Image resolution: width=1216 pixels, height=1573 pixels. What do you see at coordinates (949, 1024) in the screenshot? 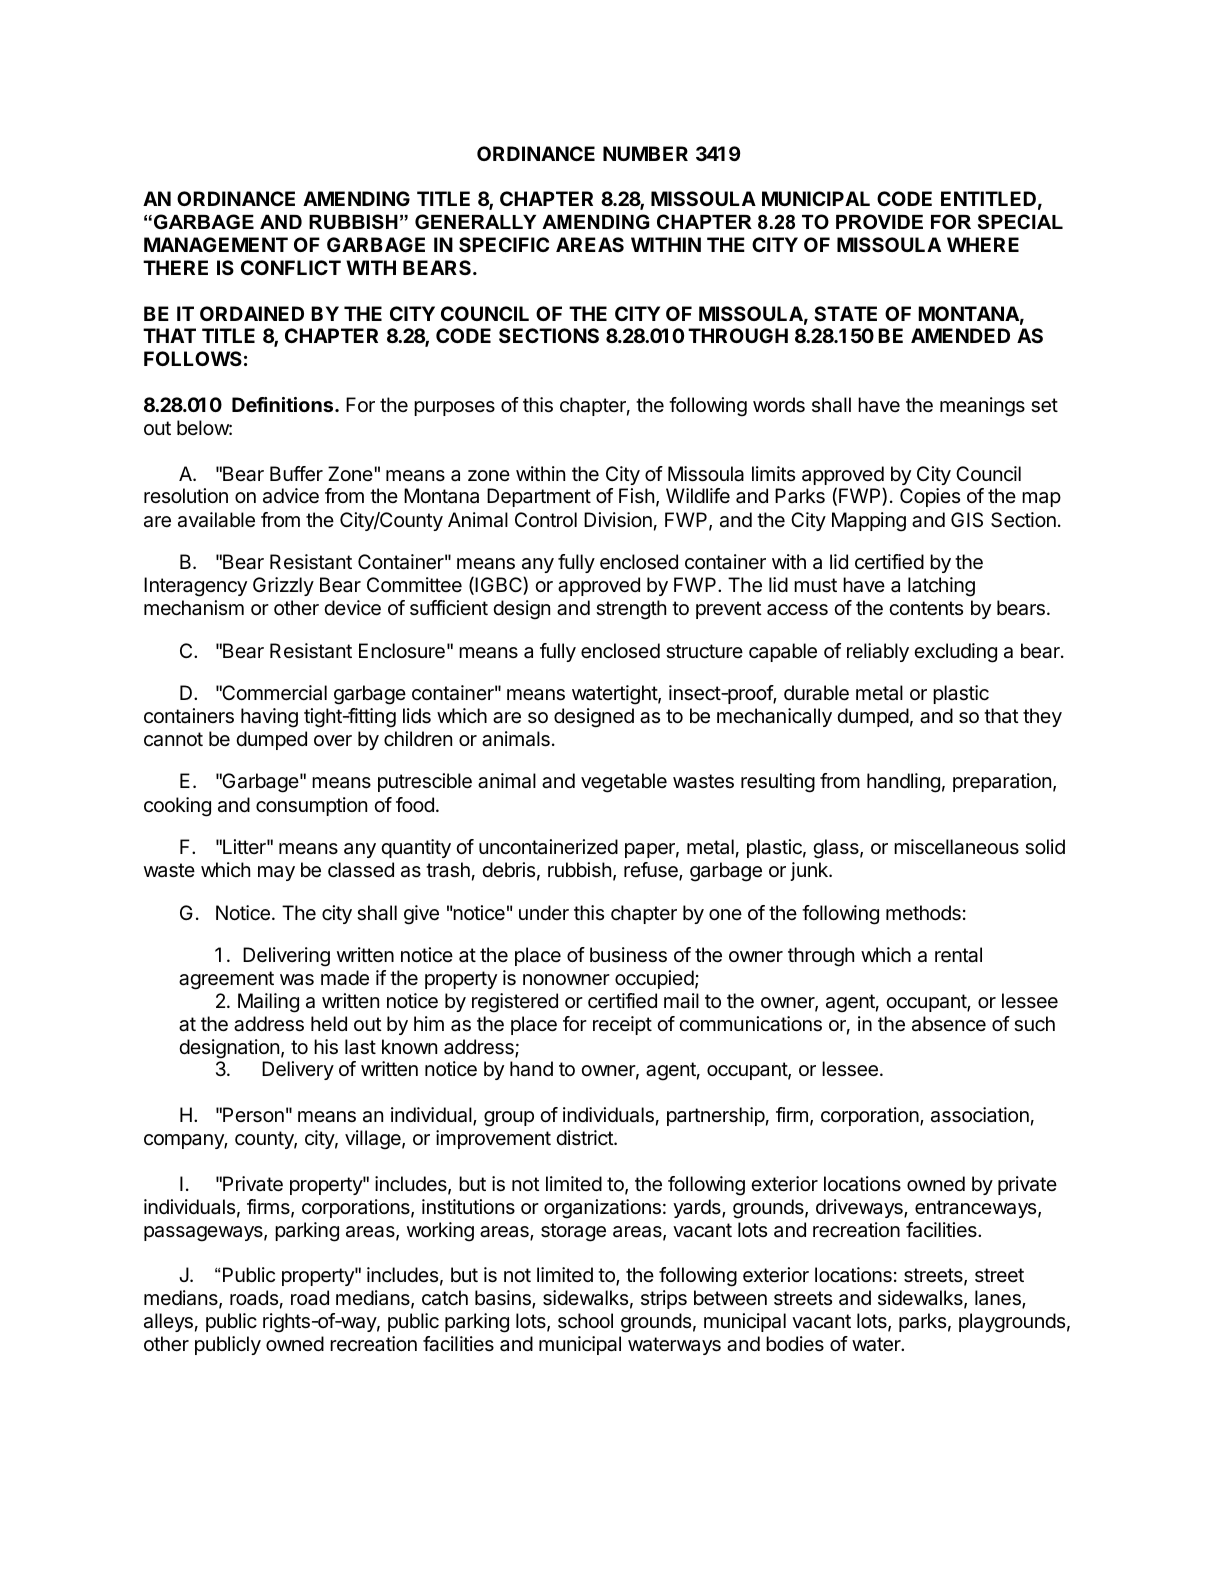
I see `absence` at bounding box center [949, 1024].
